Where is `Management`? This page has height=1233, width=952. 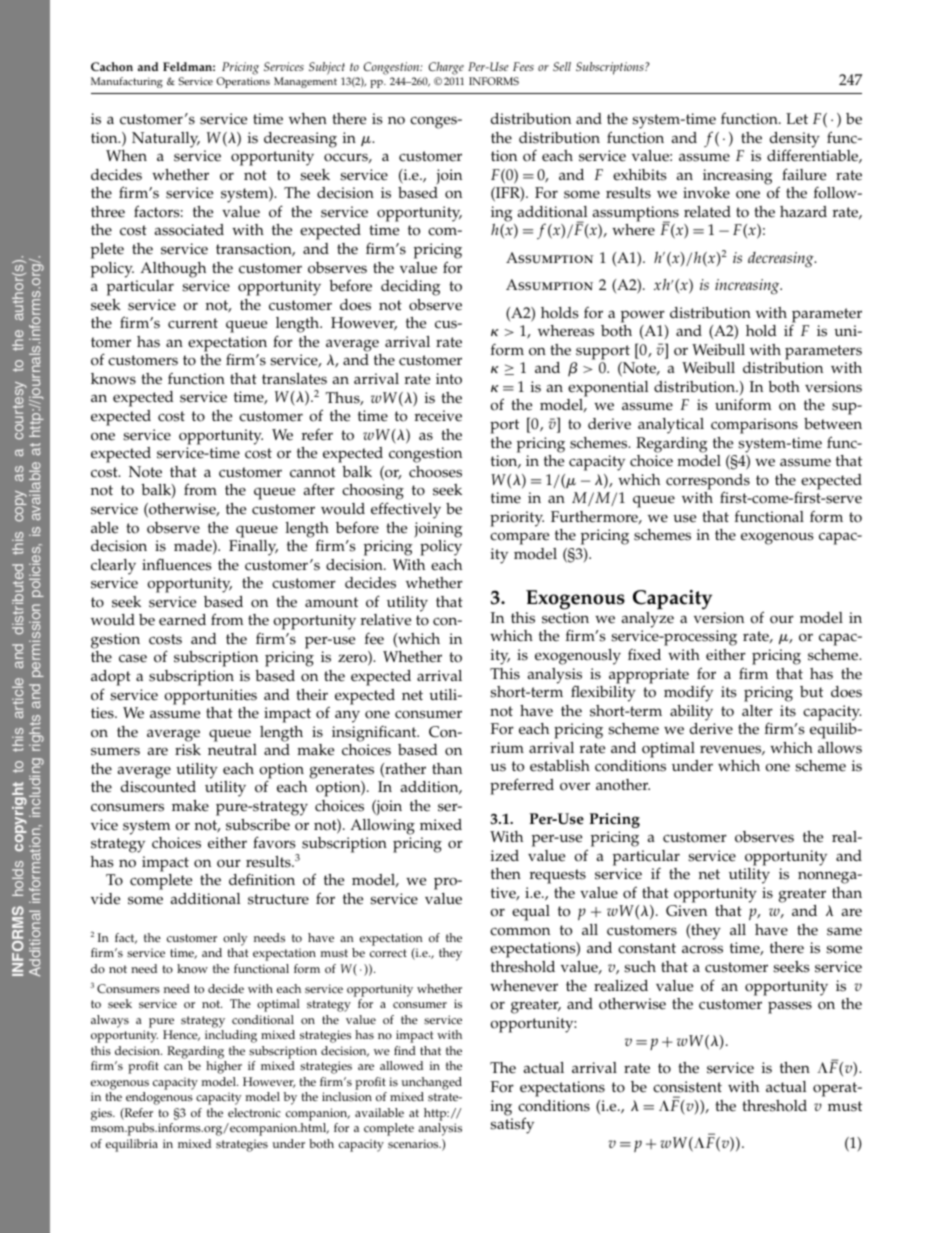 Management is located at coordinates (305, 82).
